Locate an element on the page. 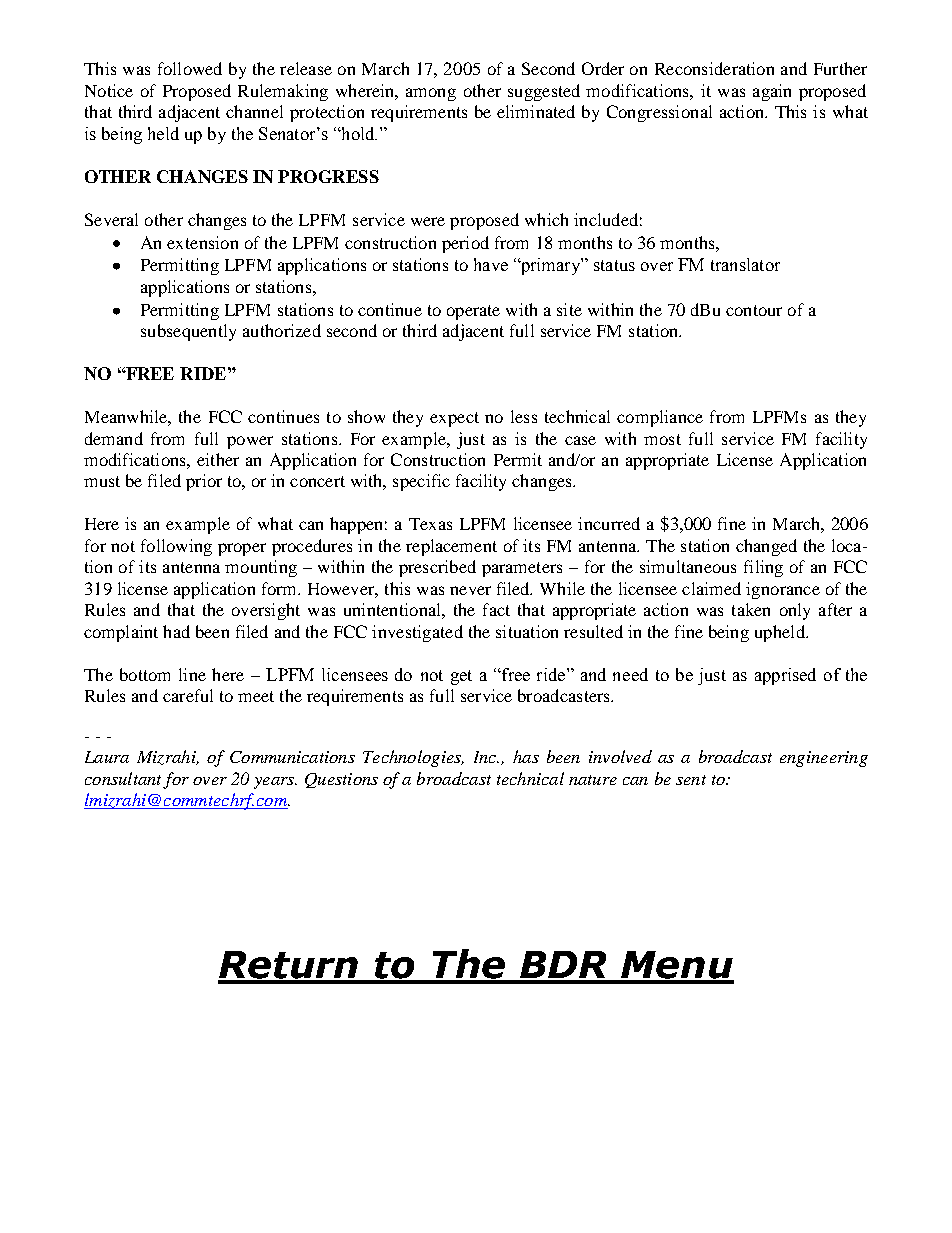 The width and height of the image is (952, 1233). translator is located at coordinates (745, 264).
